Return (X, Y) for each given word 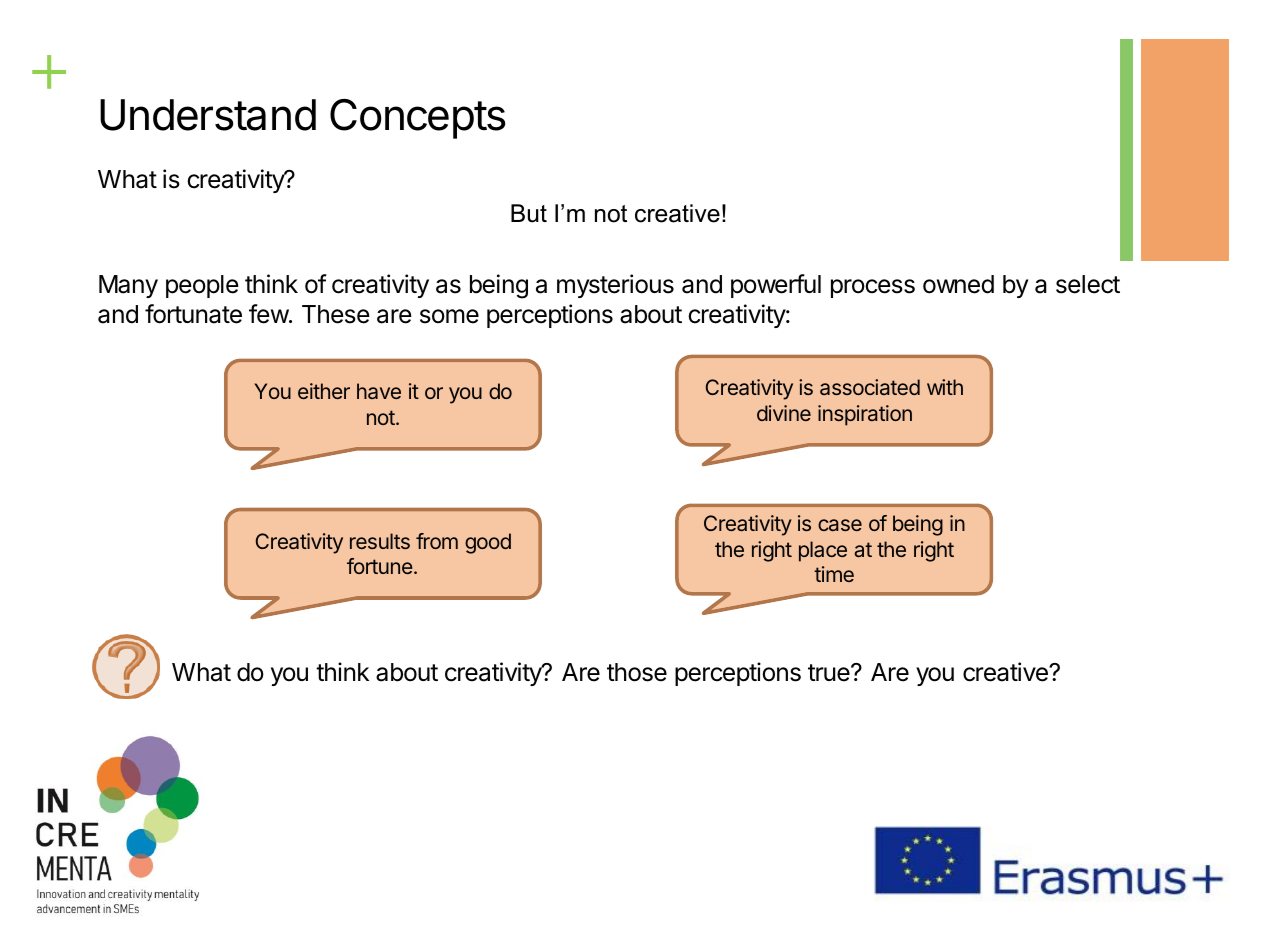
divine (784, 413)
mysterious (615, 286)
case (840, 525)
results (380, 541)
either (324, 391)
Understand (208, 115)
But (529, 213)
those (637, 672)
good (488, 543)
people (202, 286)
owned (958, 284)
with (945, 387)
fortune (380, 566)
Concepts (418, 119)
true (830, 673)
